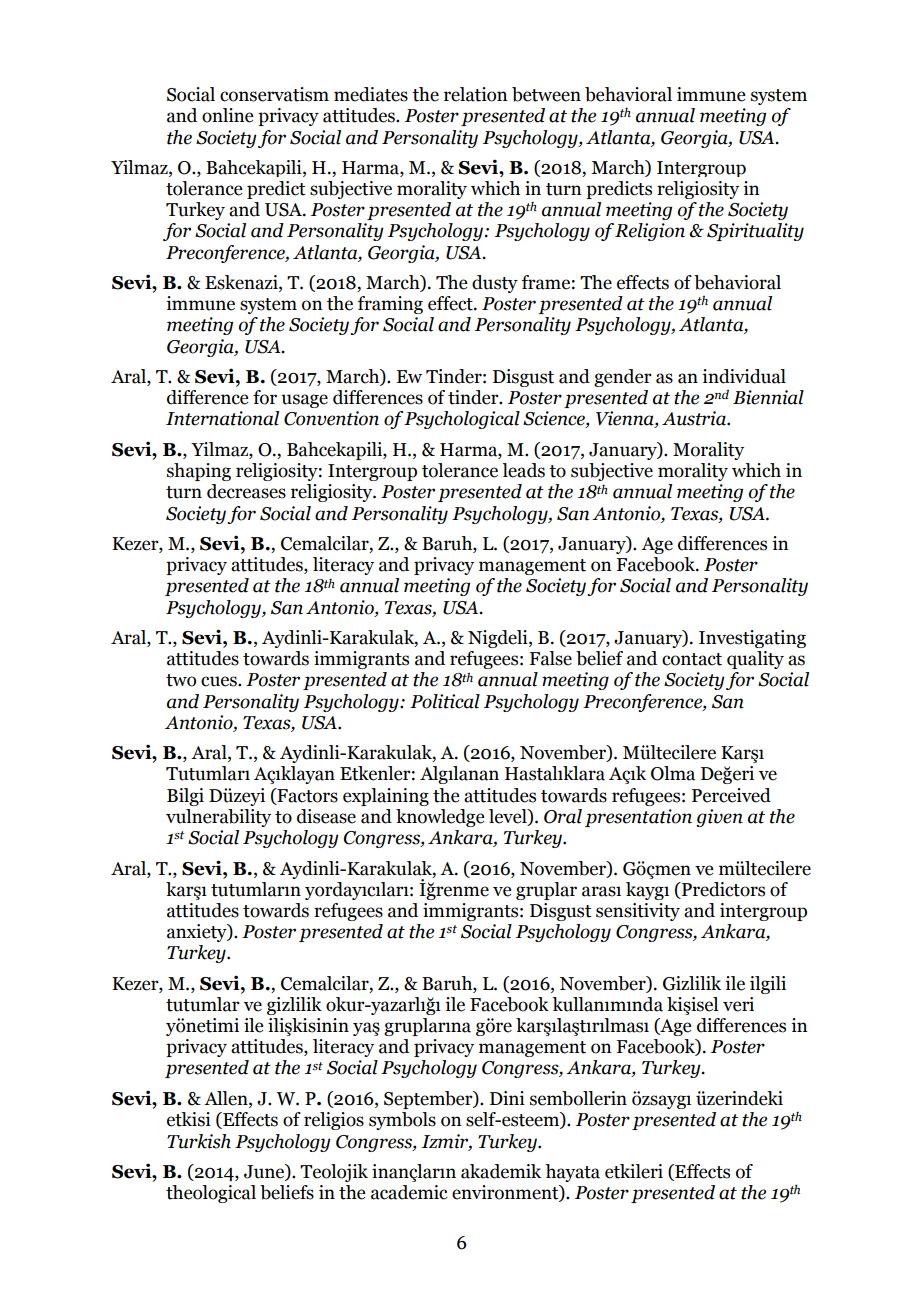 This image has width=924, height=1308. Describe the element at coordinates (692, 659) in the image. I see `contact` at that location.
